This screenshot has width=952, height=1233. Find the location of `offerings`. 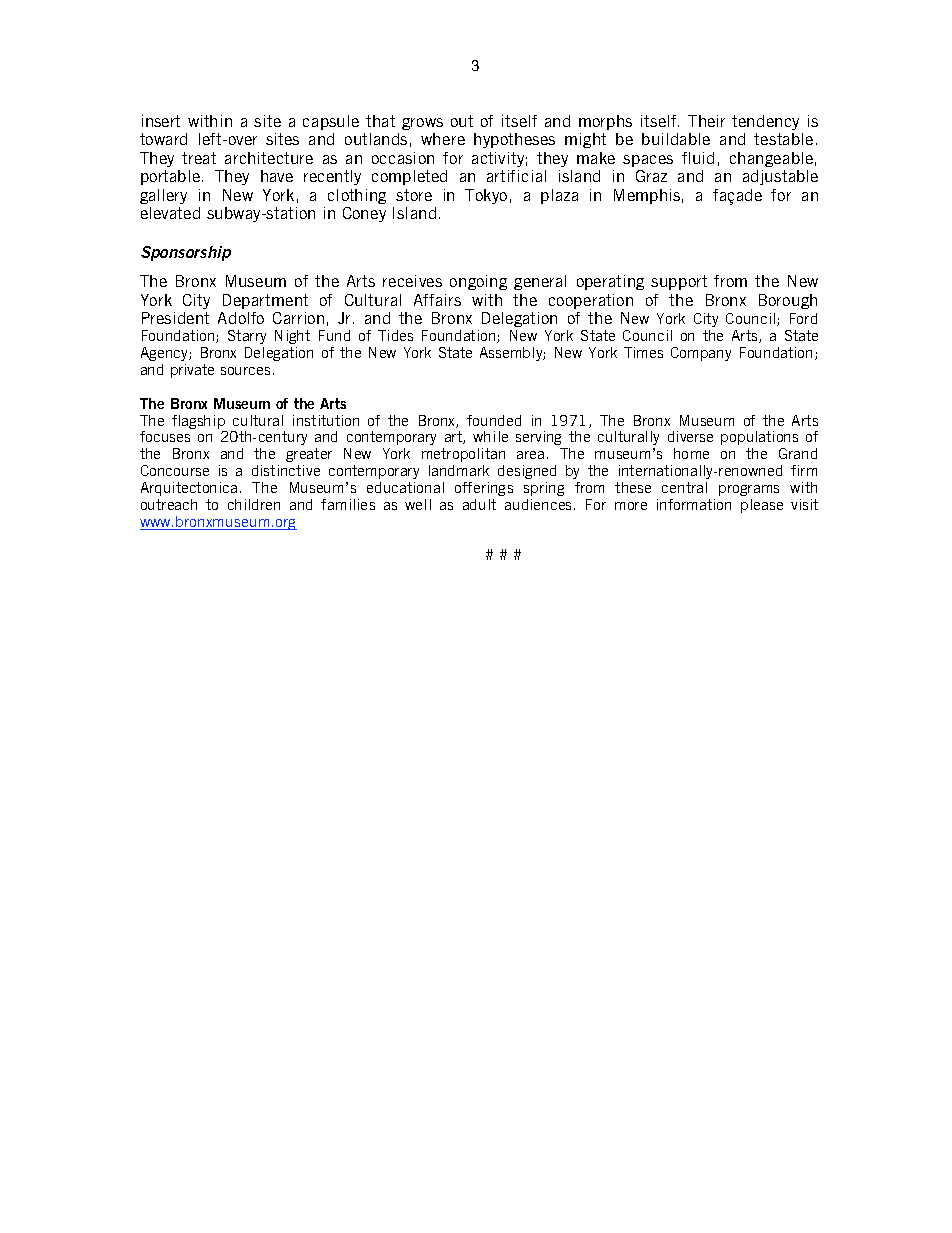

offerings is located at coordinates (484, 489).
